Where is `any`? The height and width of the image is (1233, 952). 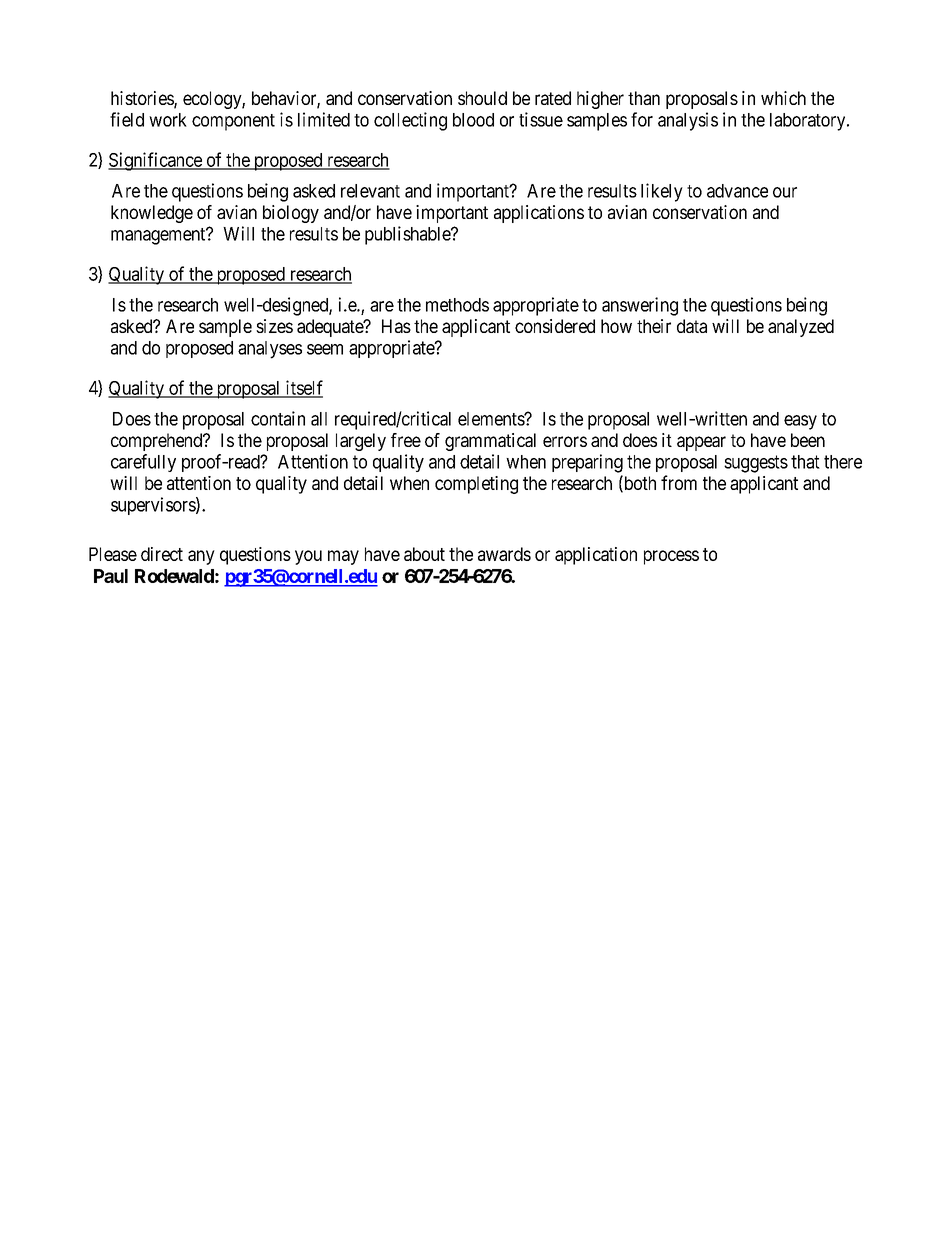
any is located at coordinates (201, 557).
